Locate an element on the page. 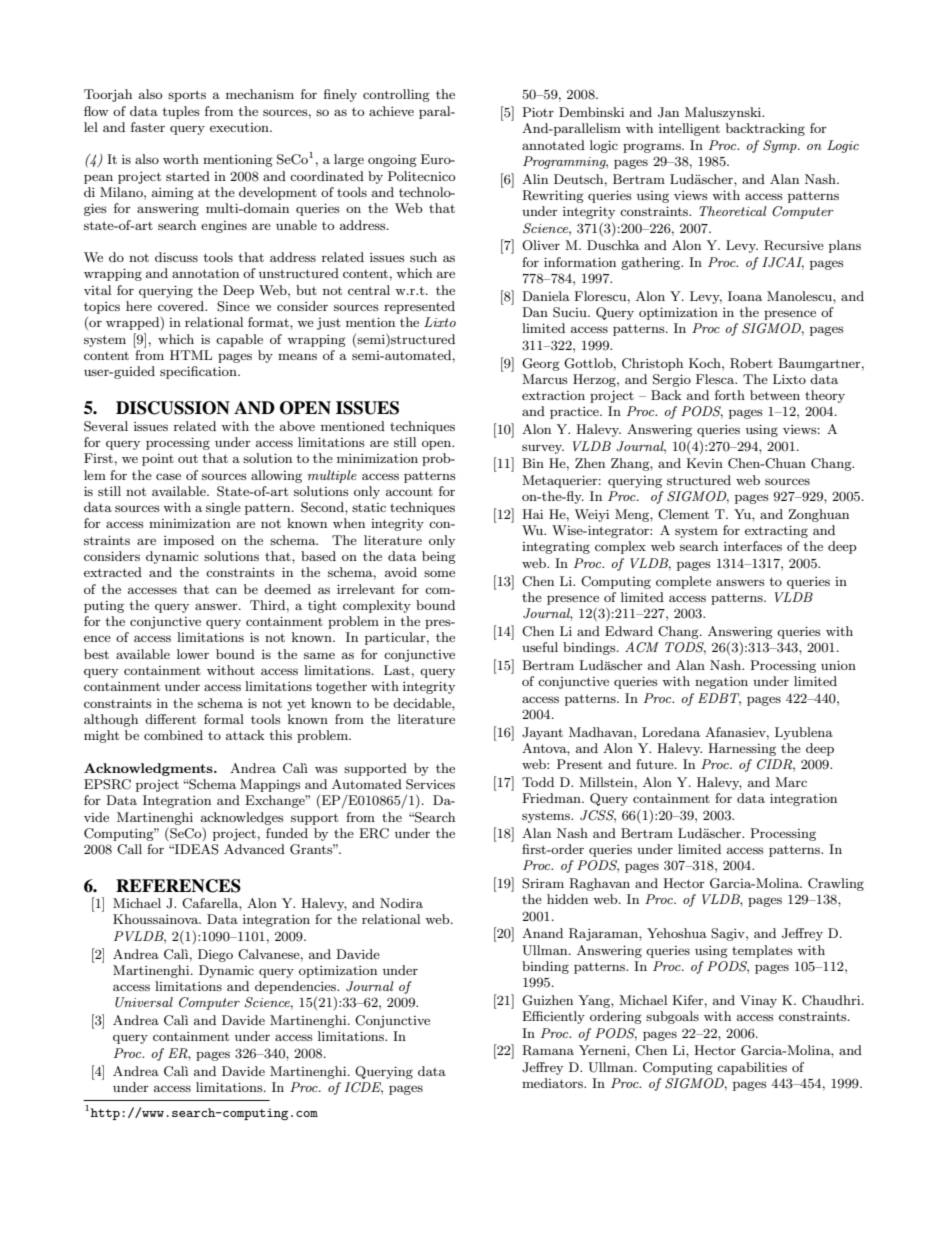  tuples is located at coordinates (181, 112).
